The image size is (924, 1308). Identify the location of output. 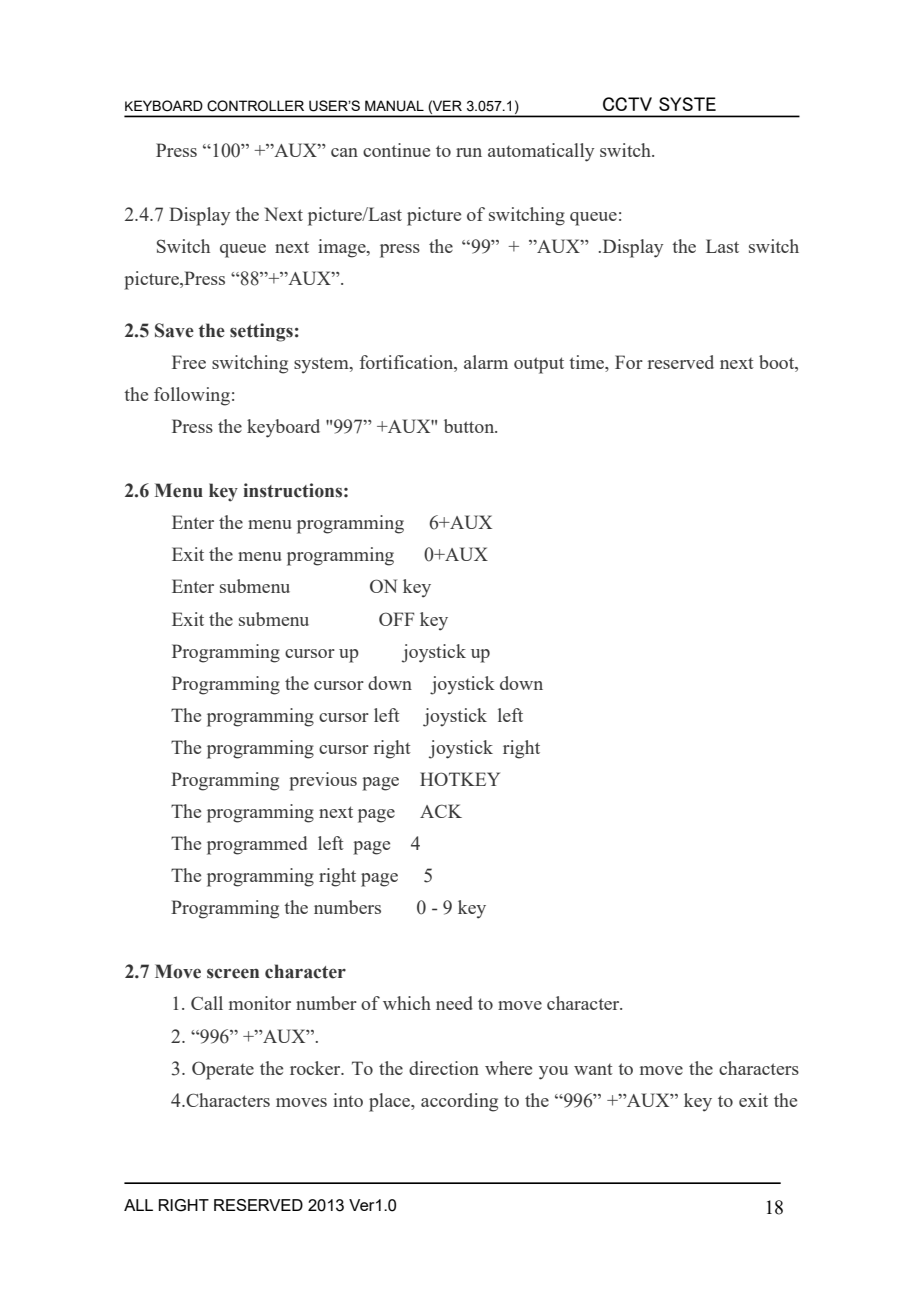
(539, 365).
